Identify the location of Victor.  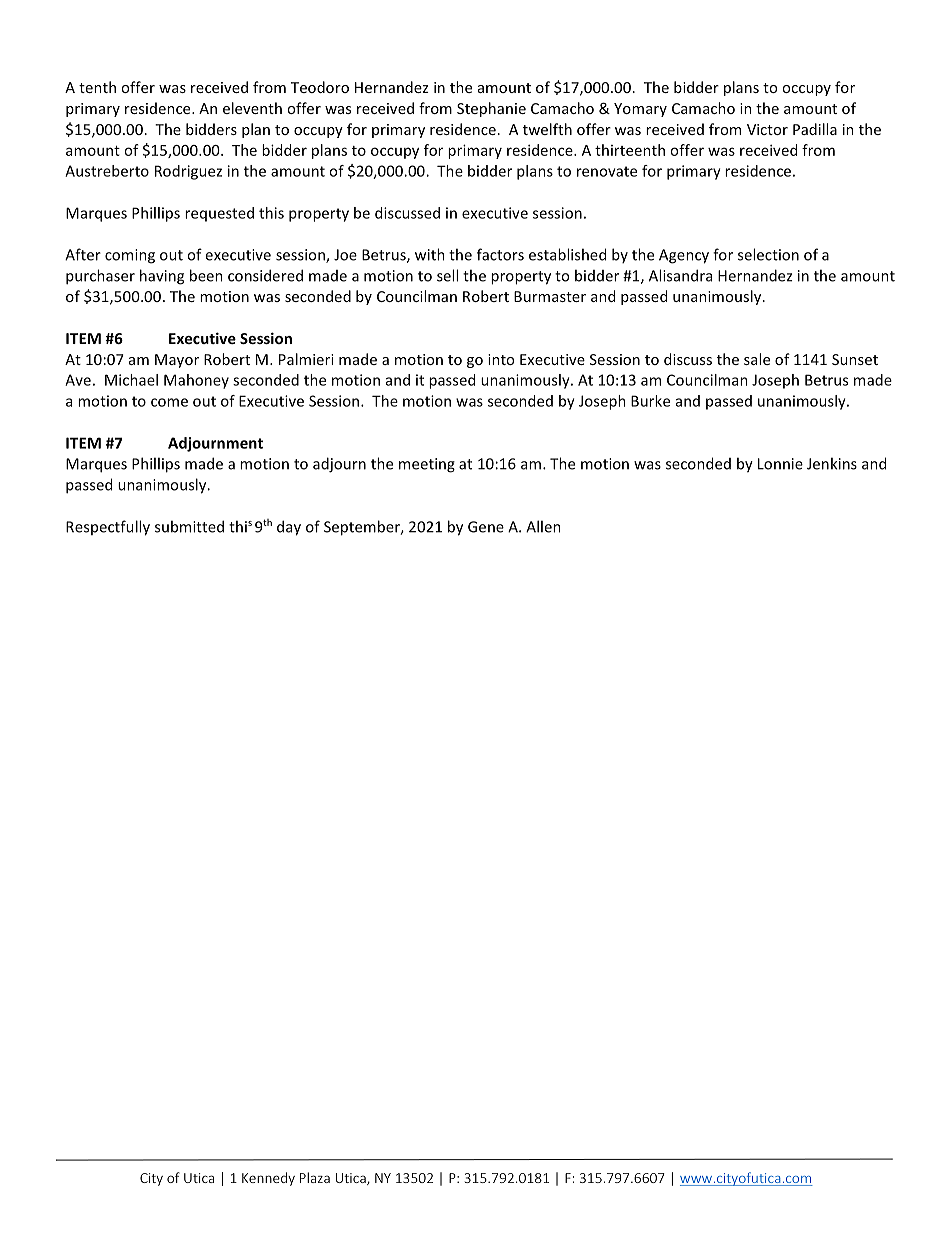
(767, 129).
